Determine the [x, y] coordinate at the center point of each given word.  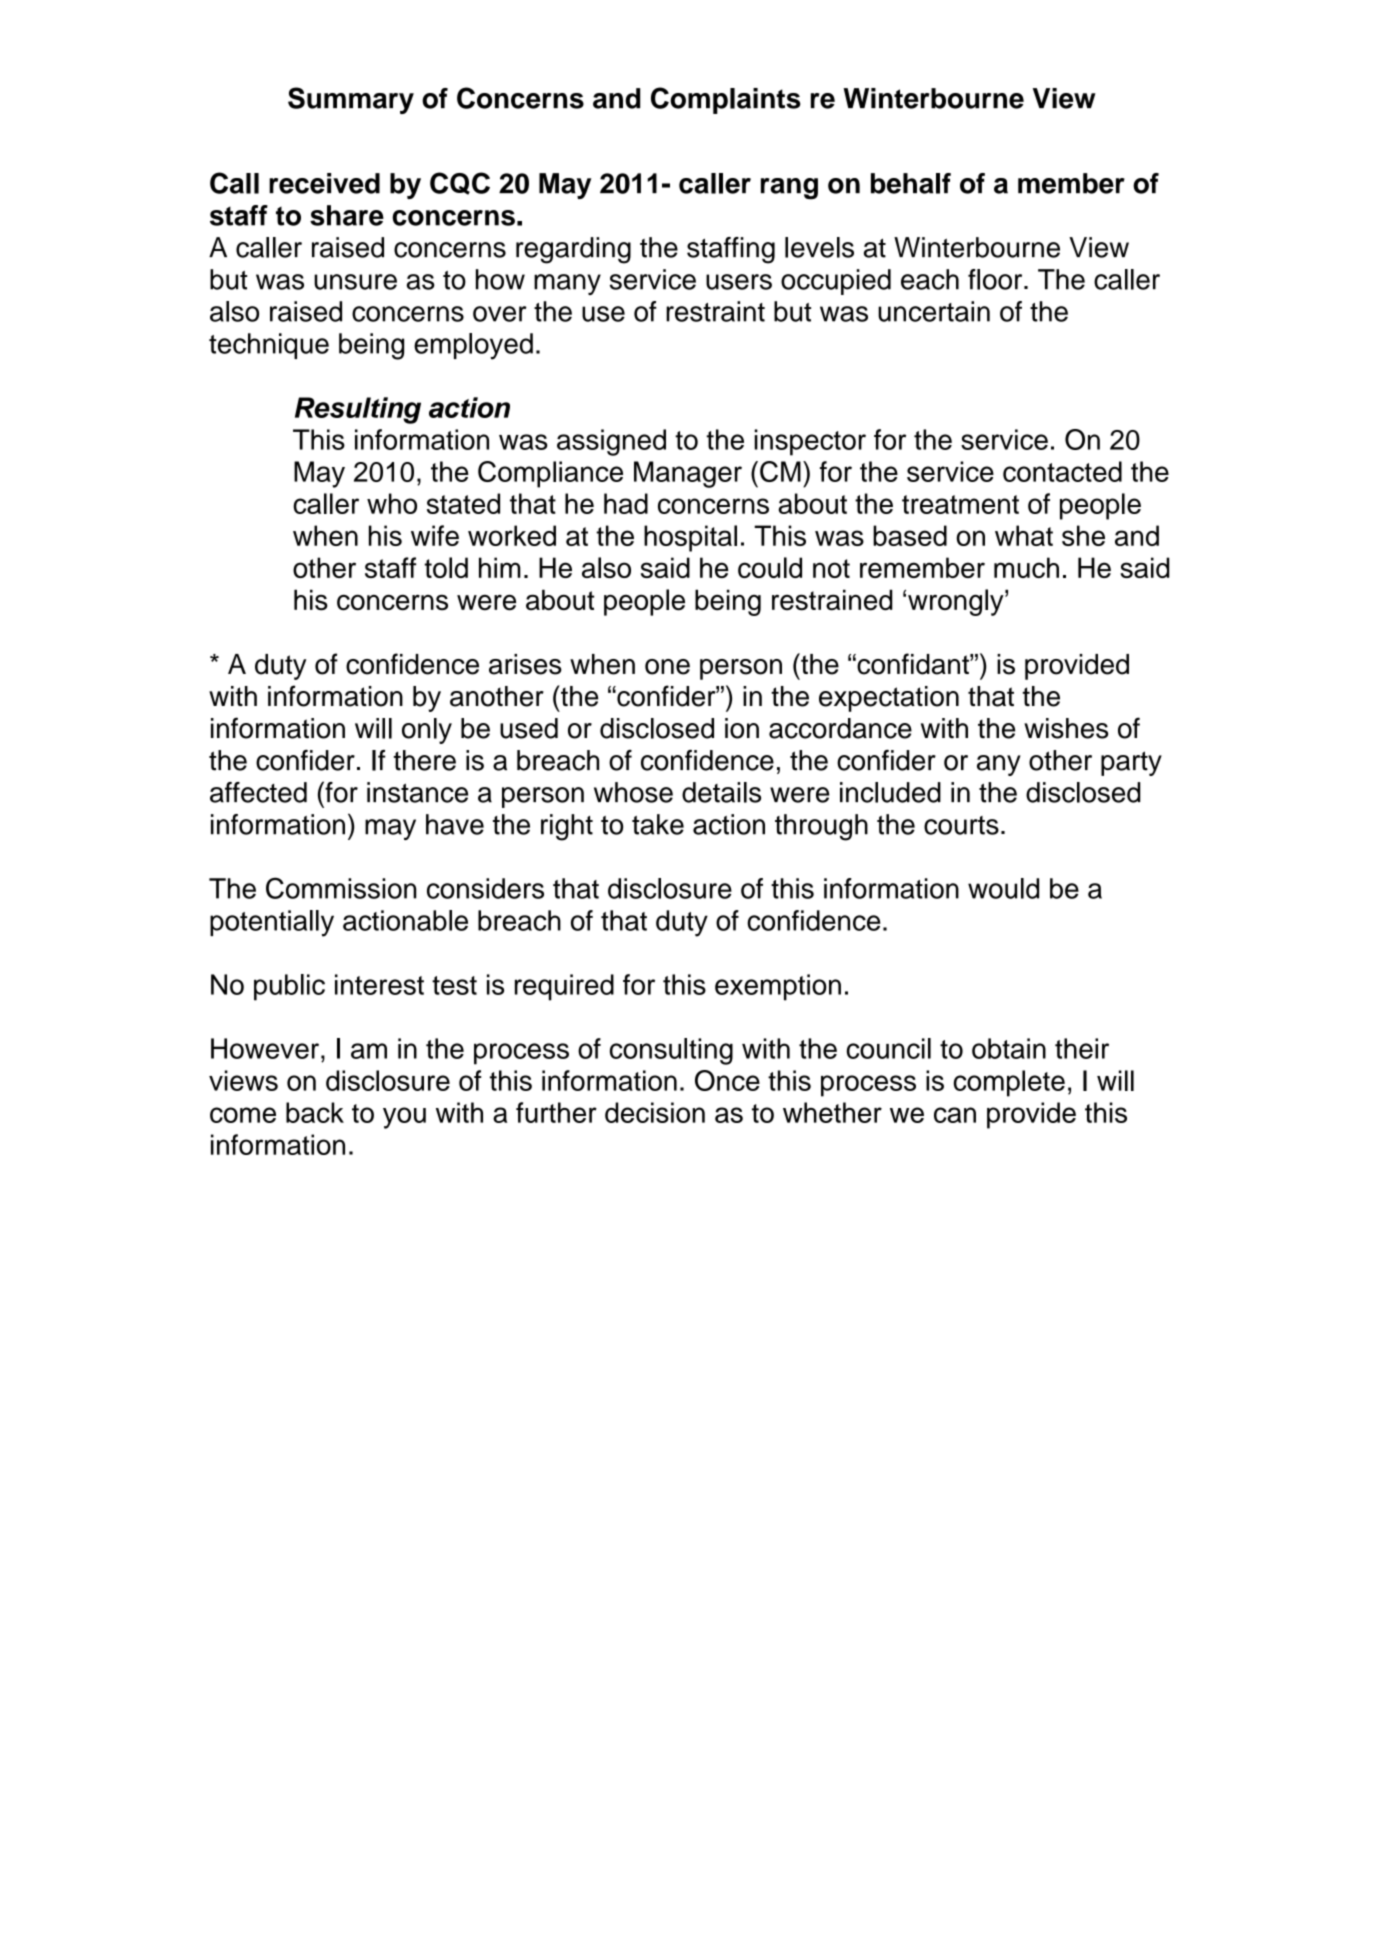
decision [655, 1112]
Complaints [726, 100]
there [425, 760]
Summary [351, 100]
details [721, 792]
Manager [688, 474]
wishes [1066, 728]
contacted [1062, 471]
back [315, 1112]
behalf [911, 183]
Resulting [358, 410]
